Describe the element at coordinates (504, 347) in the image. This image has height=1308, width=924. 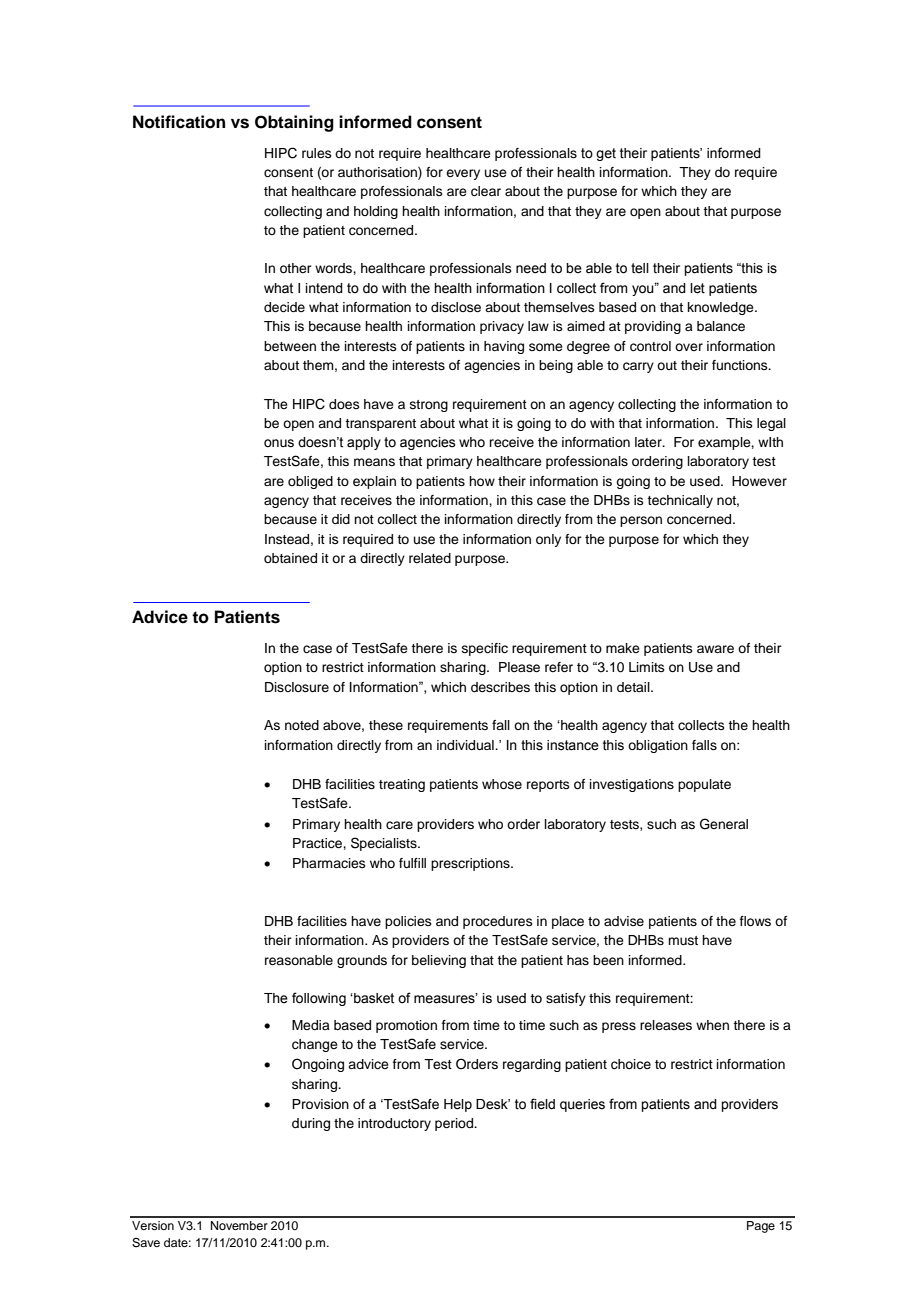
I see `having` at that location.
